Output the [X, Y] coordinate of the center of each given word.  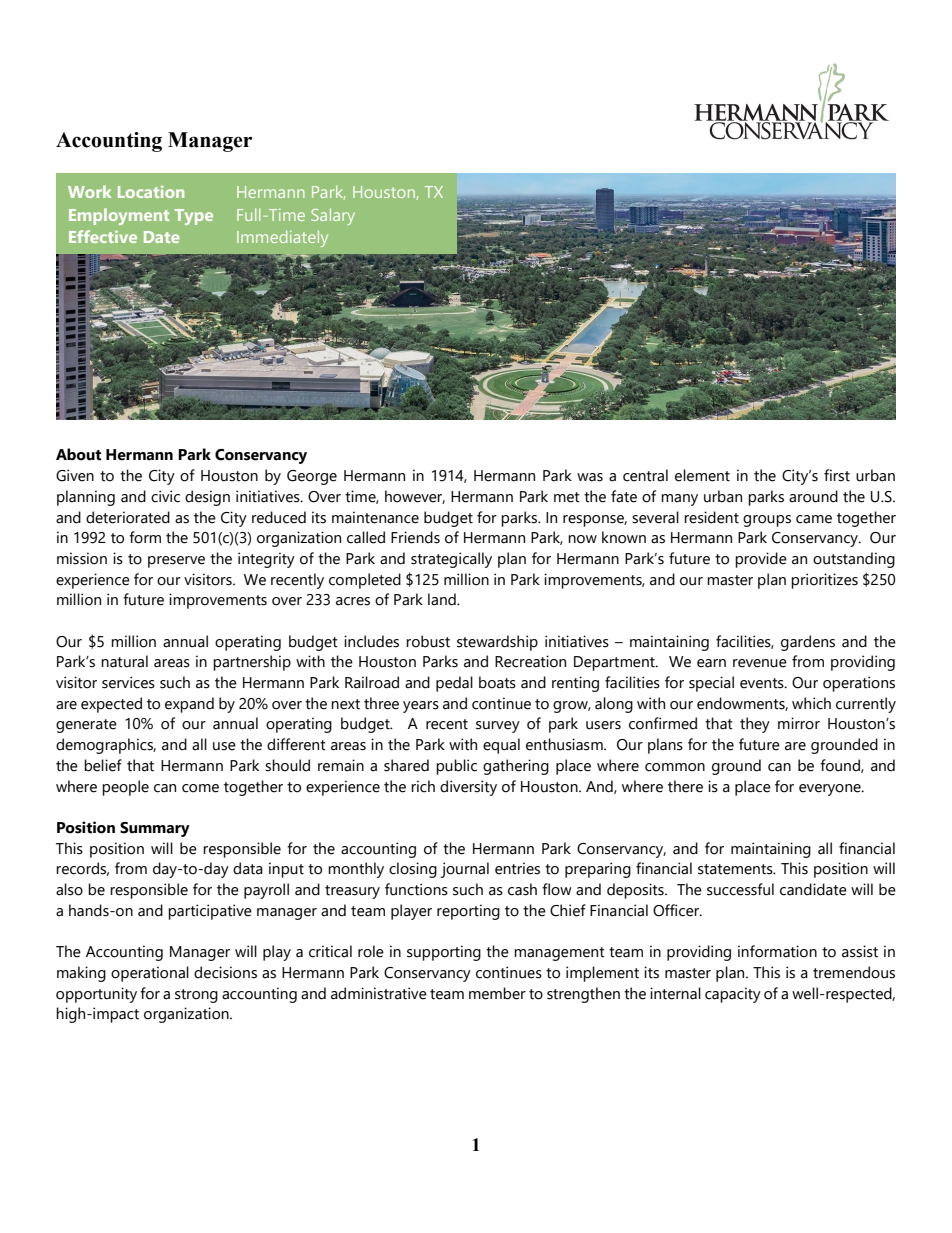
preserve [176, 562]
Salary [333, 216]
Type [194, 217]
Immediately [282, 238]
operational [150, 974]
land [443, 599]
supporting [444, 953]
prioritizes [824, 581]
